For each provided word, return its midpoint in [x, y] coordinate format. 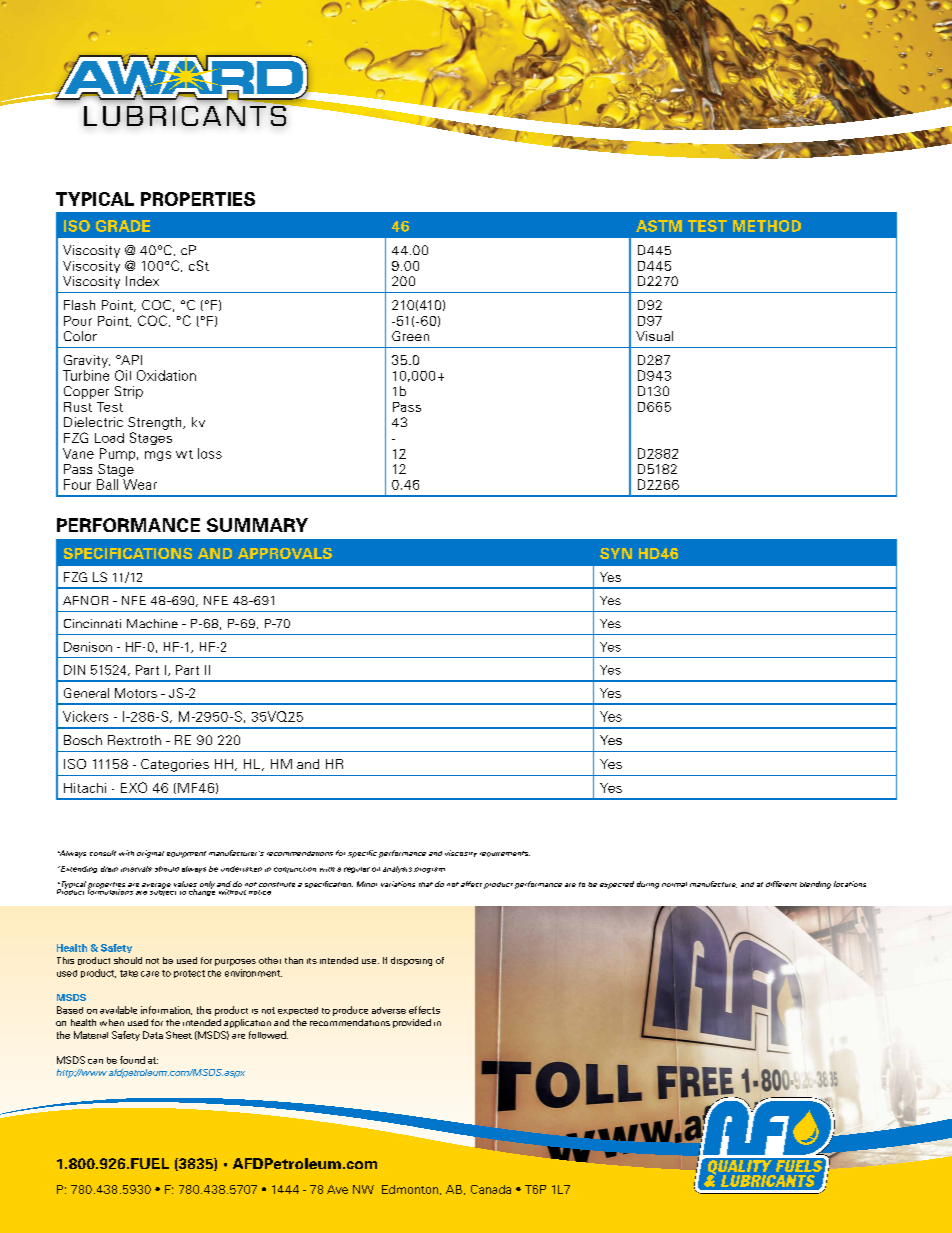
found [132, 1060]
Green [410, 336]
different [781, 884]
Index [142, 281]
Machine [152, 623]
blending [815, 885]
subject [163, 891]
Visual [654, 336]
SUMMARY [257, 525]
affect [471, 884]
